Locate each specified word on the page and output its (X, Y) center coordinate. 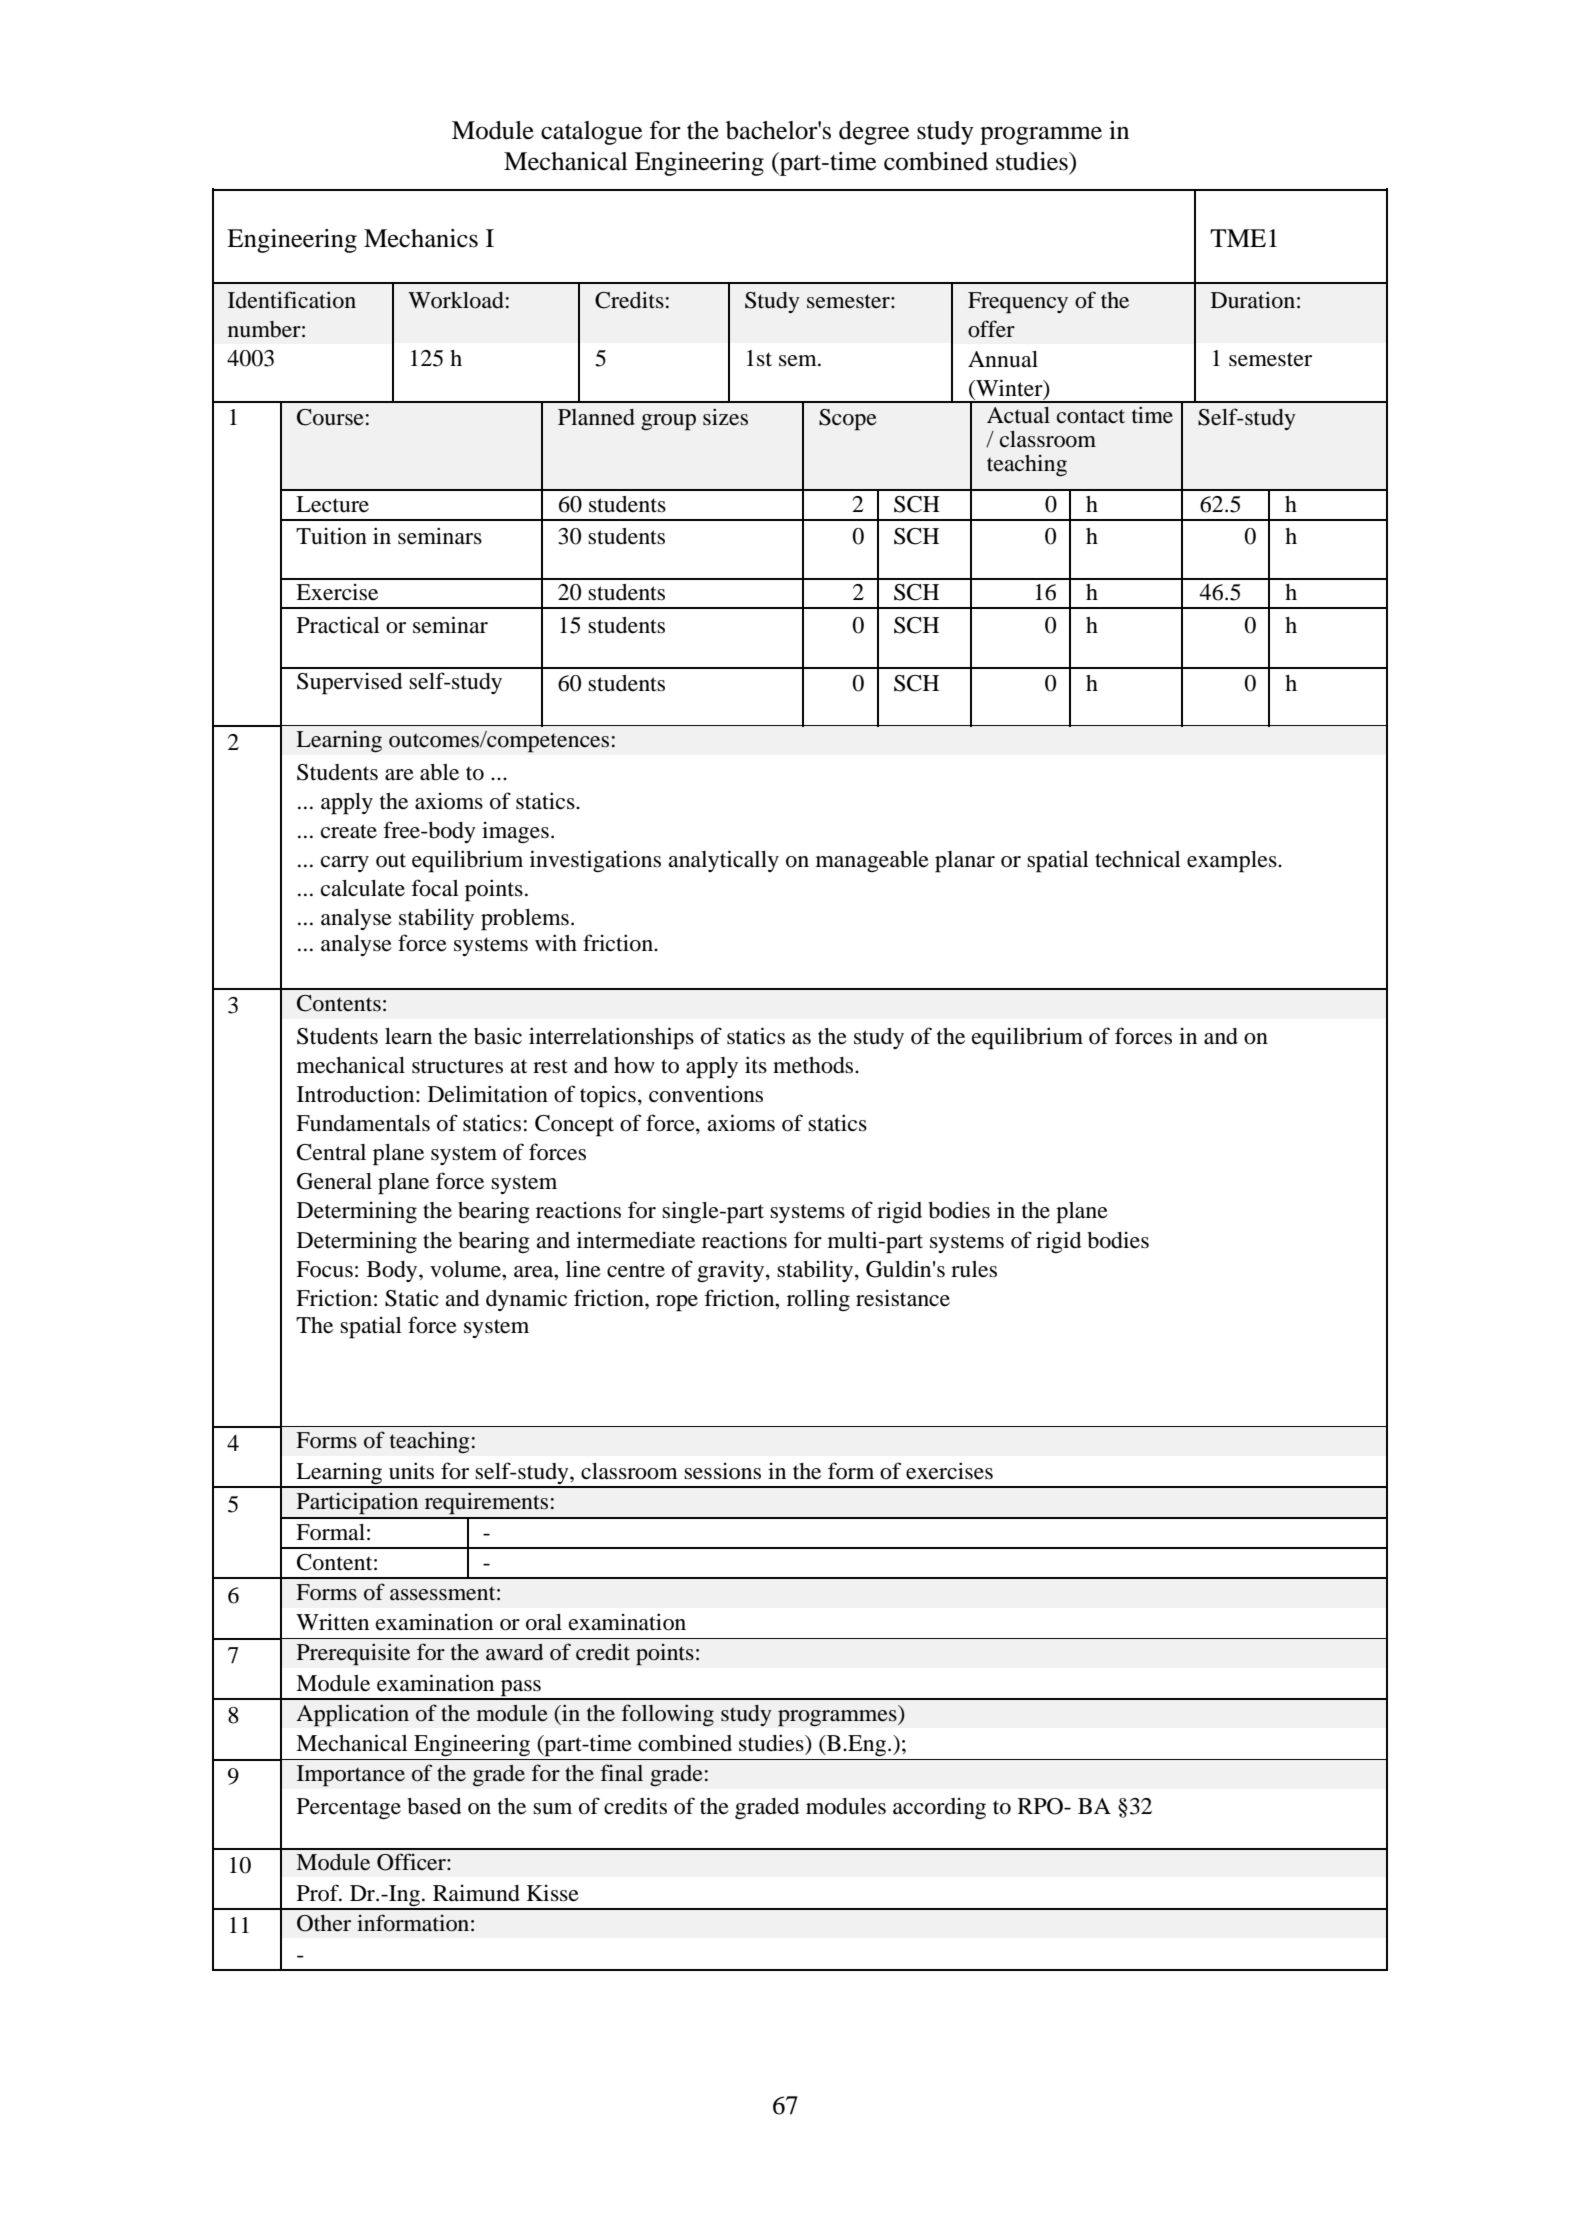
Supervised (349, 684)
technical (1138, 859)
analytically (723, 861)
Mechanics (421, 238)
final (621, 1773)
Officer (412, 1862)
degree (874, 133)
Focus (324, 1269)
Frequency (1018, 303)
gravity (732, 1271)
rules (974, 1269)
